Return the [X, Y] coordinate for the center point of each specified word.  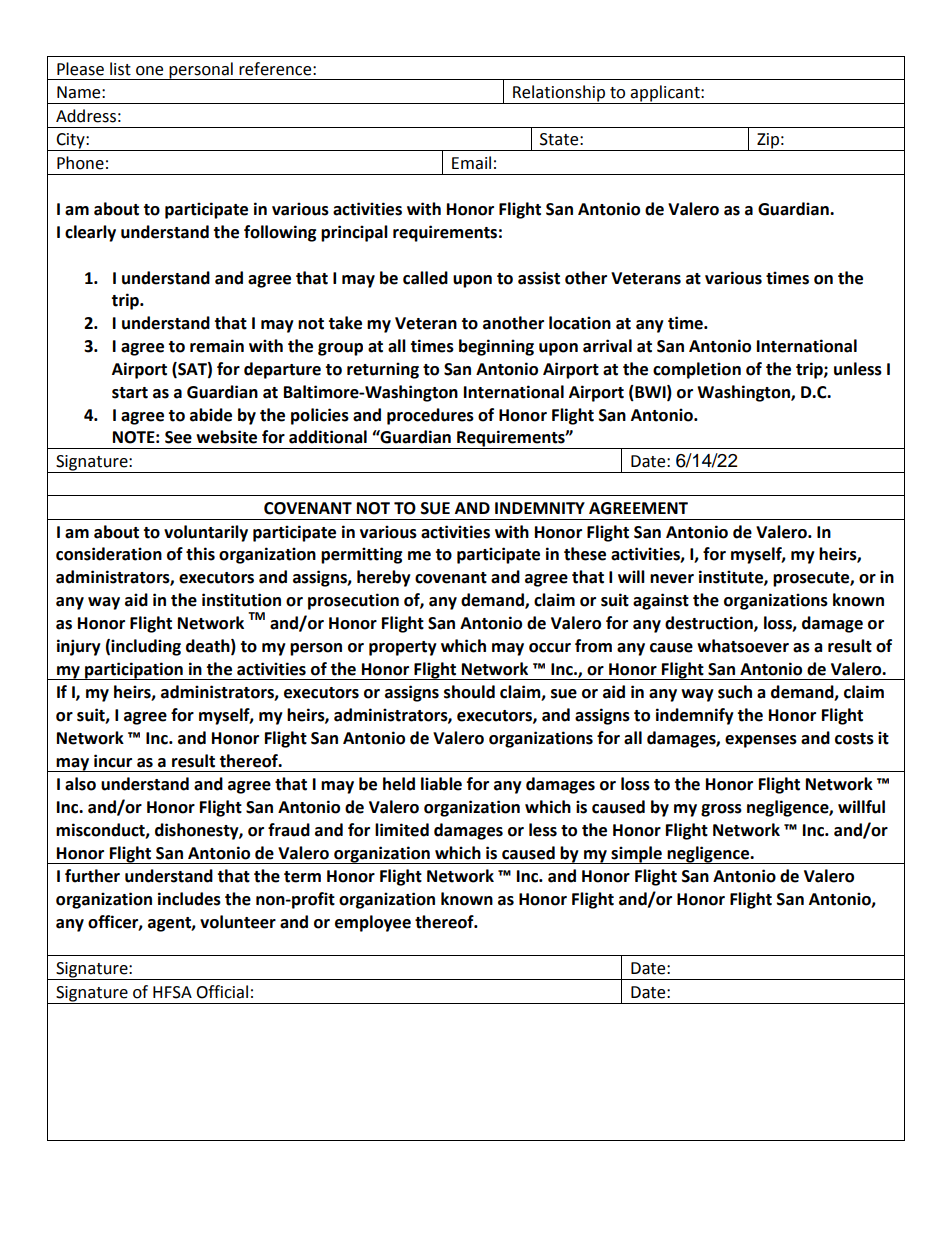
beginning [496, 347]
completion [697, 370]
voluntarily [206, 533]
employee [373, 923]
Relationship [559, 94]
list [120, 69]
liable [441, 784]
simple [637, 855]
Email [471, 163]
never [672, 579]
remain [217, 346]
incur [113, 761]
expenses [761, 741]
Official [222, 992]
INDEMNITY [540, 508]
